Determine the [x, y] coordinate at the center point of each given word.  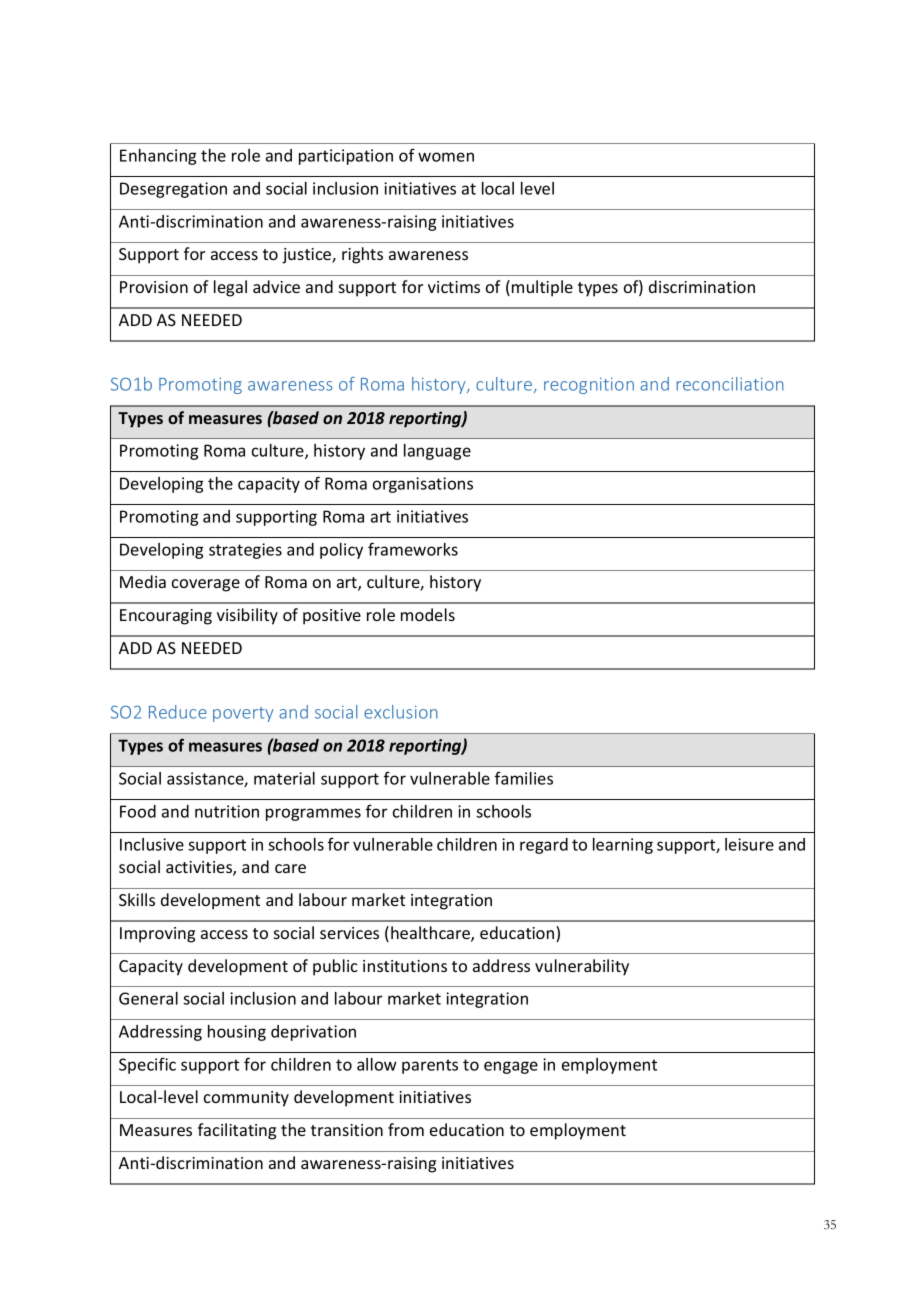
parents [430, 1066]
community [246, 1099]
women [446, 157]
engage [511, 1067]
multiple [542, 288]
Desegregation [173, 190]
